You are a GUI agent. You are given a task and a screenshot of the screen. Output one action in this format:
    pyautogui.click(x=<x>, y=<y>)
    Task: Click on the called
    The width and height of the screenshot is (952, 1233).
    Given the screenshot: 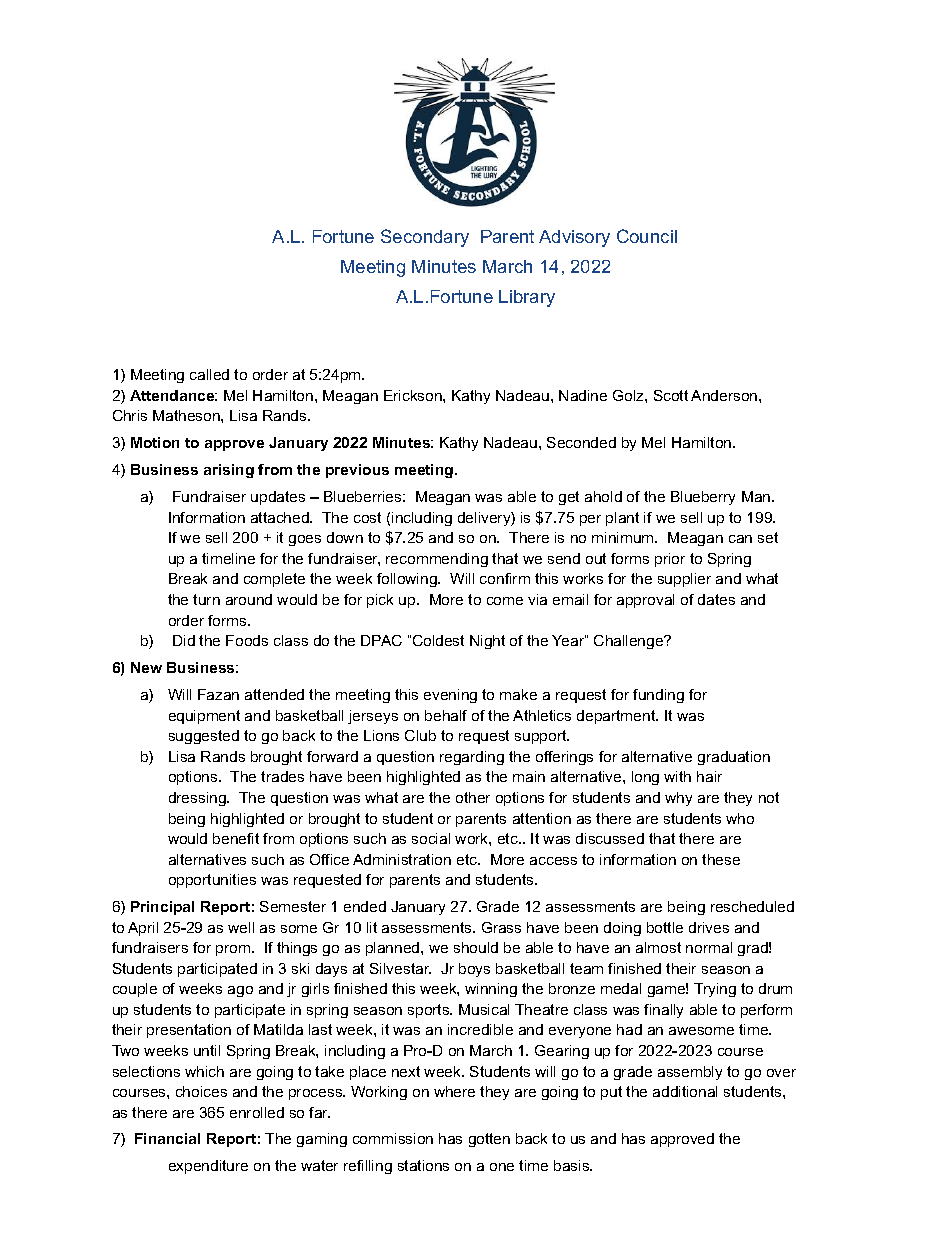 What is the action you would take?
    pyautogui.click(x=209, y=374)
